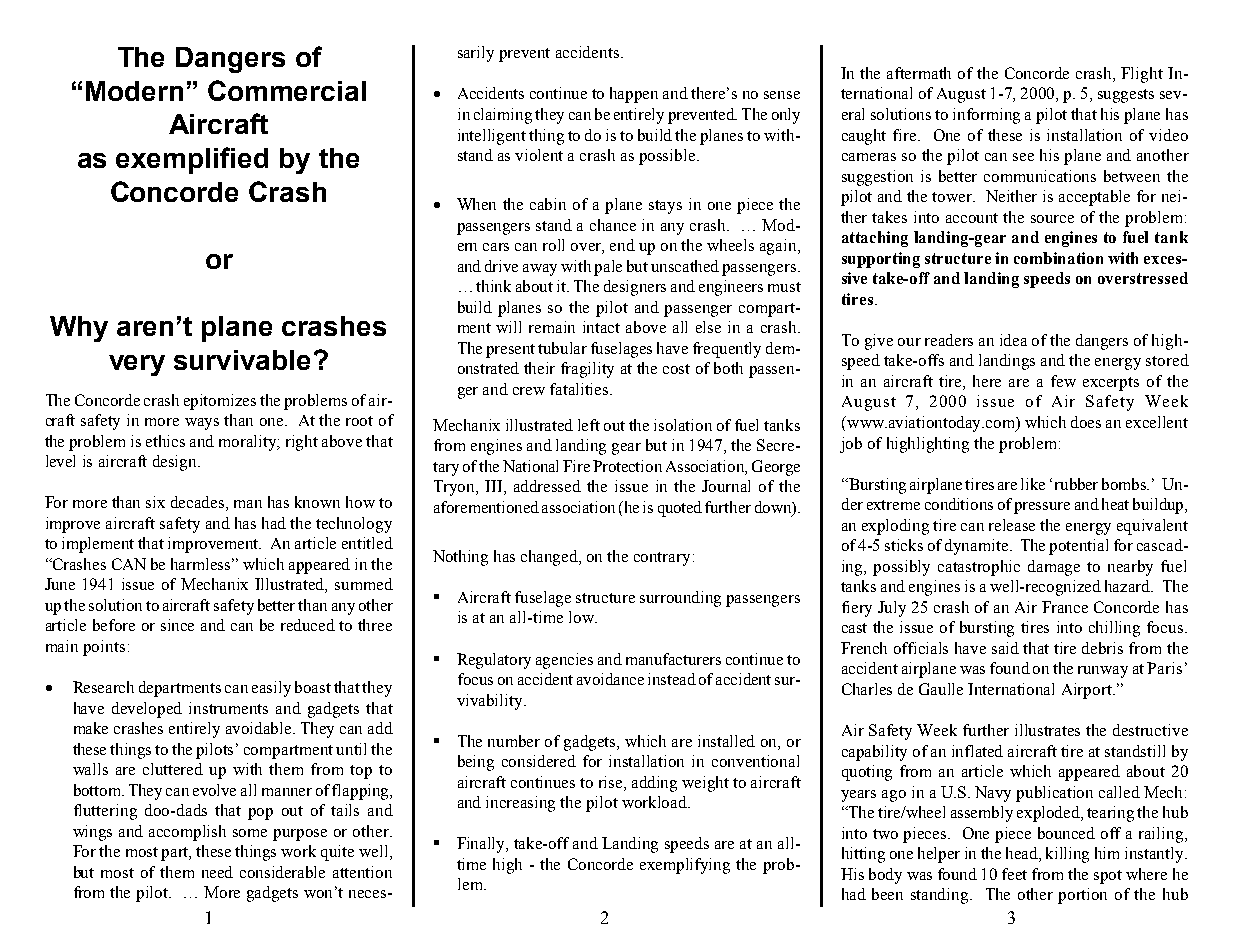 Image resolution: width=1233 pixels, height=952 pixels. Describe the element at coordinates (1086, 422) in the page. I see `does` at that location.
